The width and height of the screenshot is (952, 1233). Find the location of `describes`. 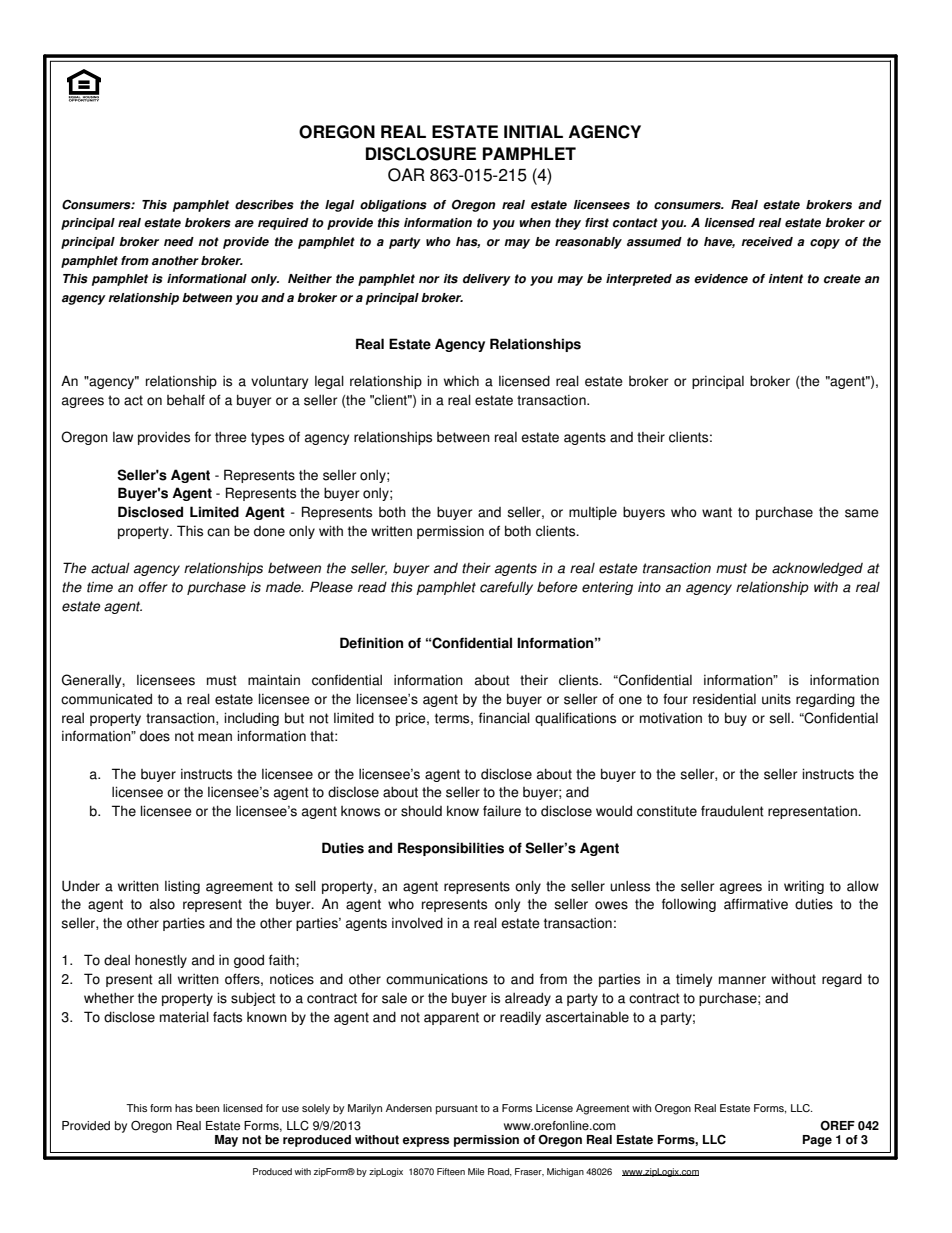

describes is located at coordinates (264, 205).
